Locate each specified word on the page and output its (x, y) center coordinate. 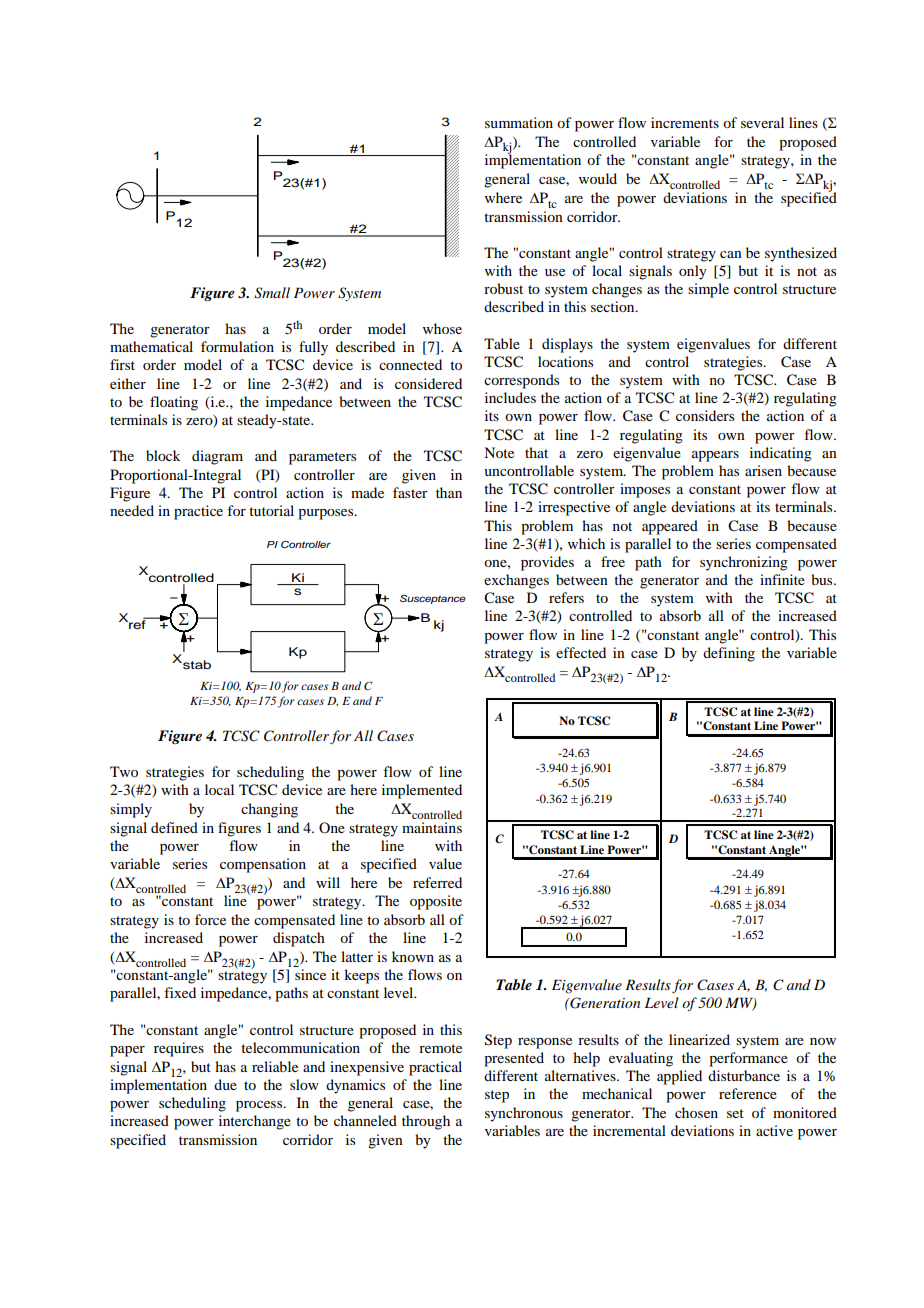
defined (174, 827)
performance (748, 1059)
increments (685, 122)
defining (729, 654)
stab (196, 664)
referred (437, 882)
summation (519, 122)
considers (705, 415)
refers (566, 597)
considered (428, 383)
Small (272, 293)
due (225, 1084)
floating (174, 403)
